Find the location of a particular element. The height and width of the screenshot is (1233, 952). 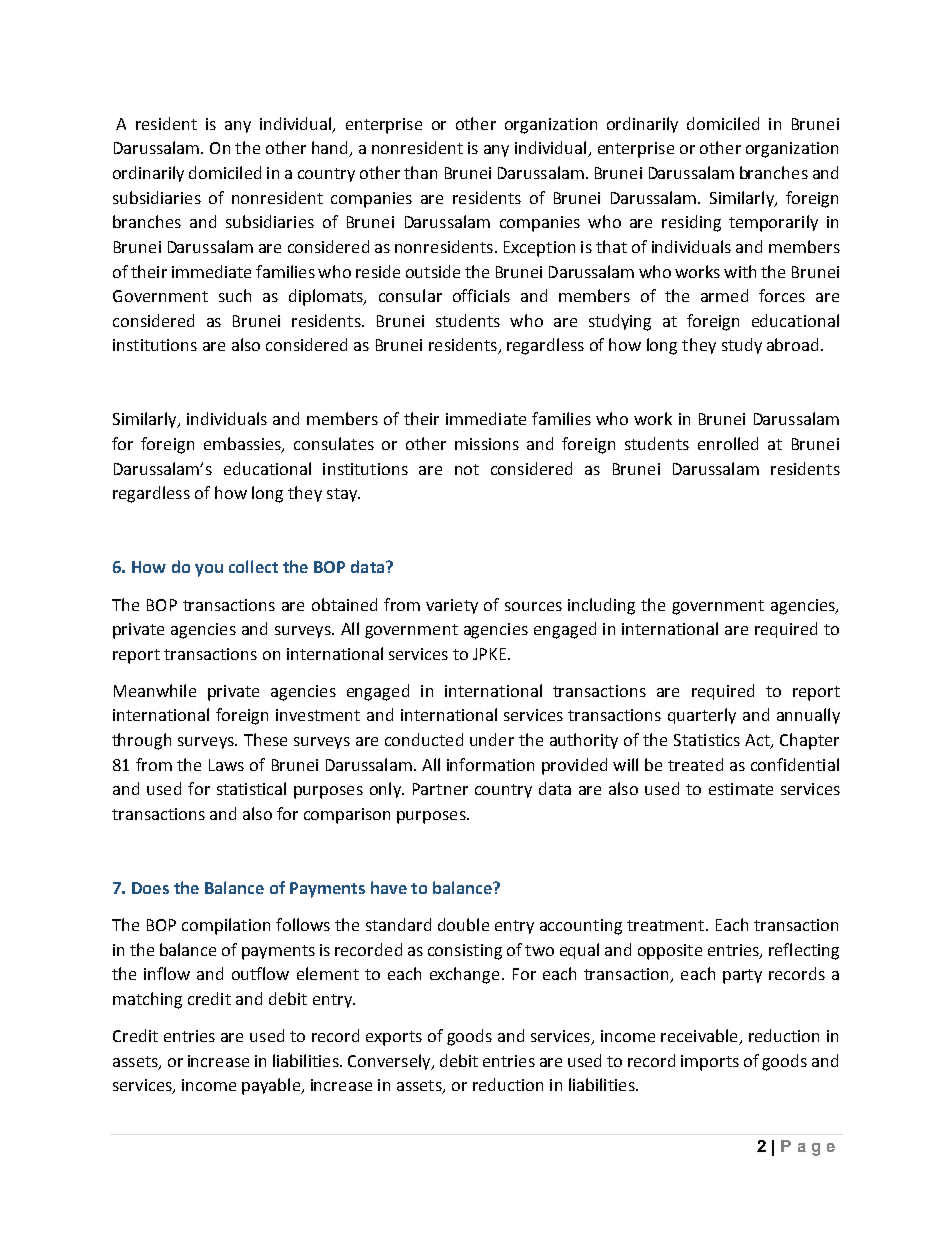

than is located at coordinates (420, 172).
